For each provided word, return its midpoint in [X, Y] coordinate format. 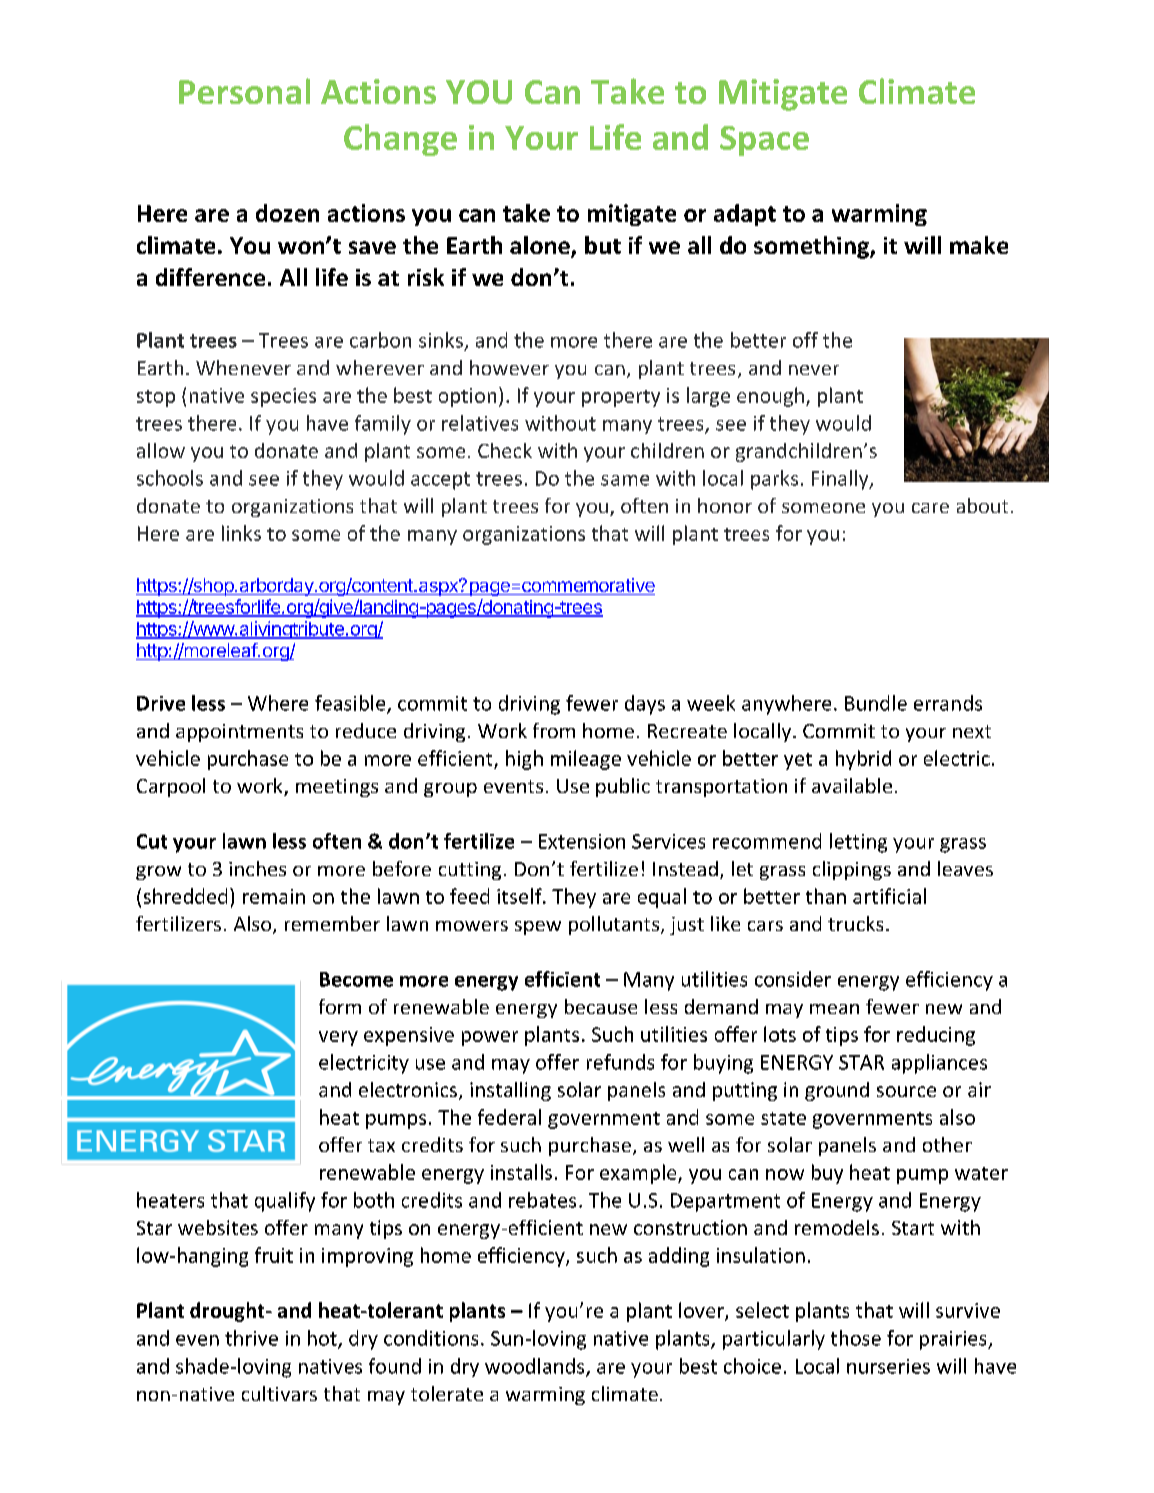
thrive [251, 1338]
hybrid [863, 760]
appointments [239, 733]
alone [541, 246]
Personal [244, 91]
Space [764, 141]
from [554, 730]
